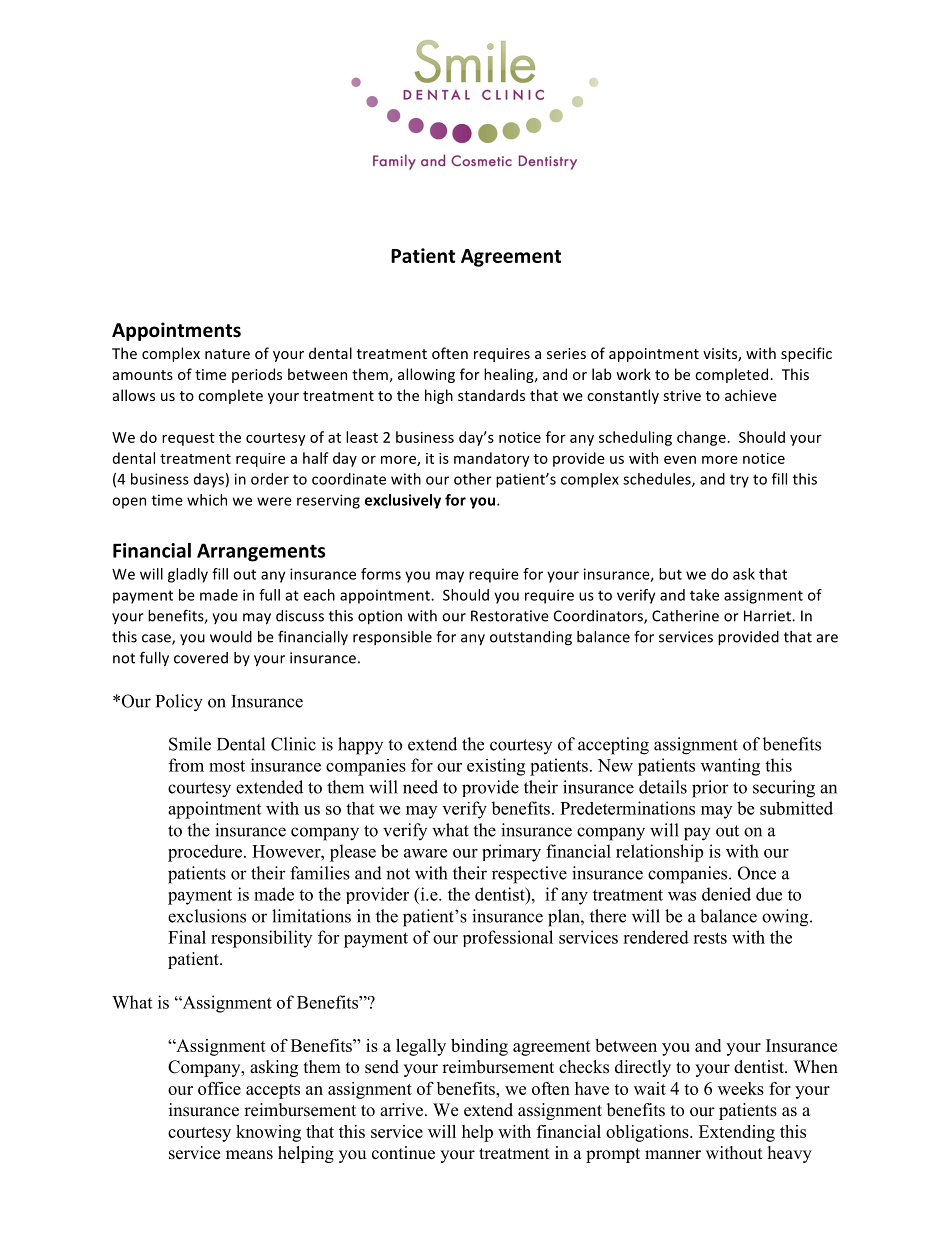 The height and width of the image is (1233, 952). What do you see at coordinates (496, 767) in the image?
I see `existing` at bounding box center [496, 767].
